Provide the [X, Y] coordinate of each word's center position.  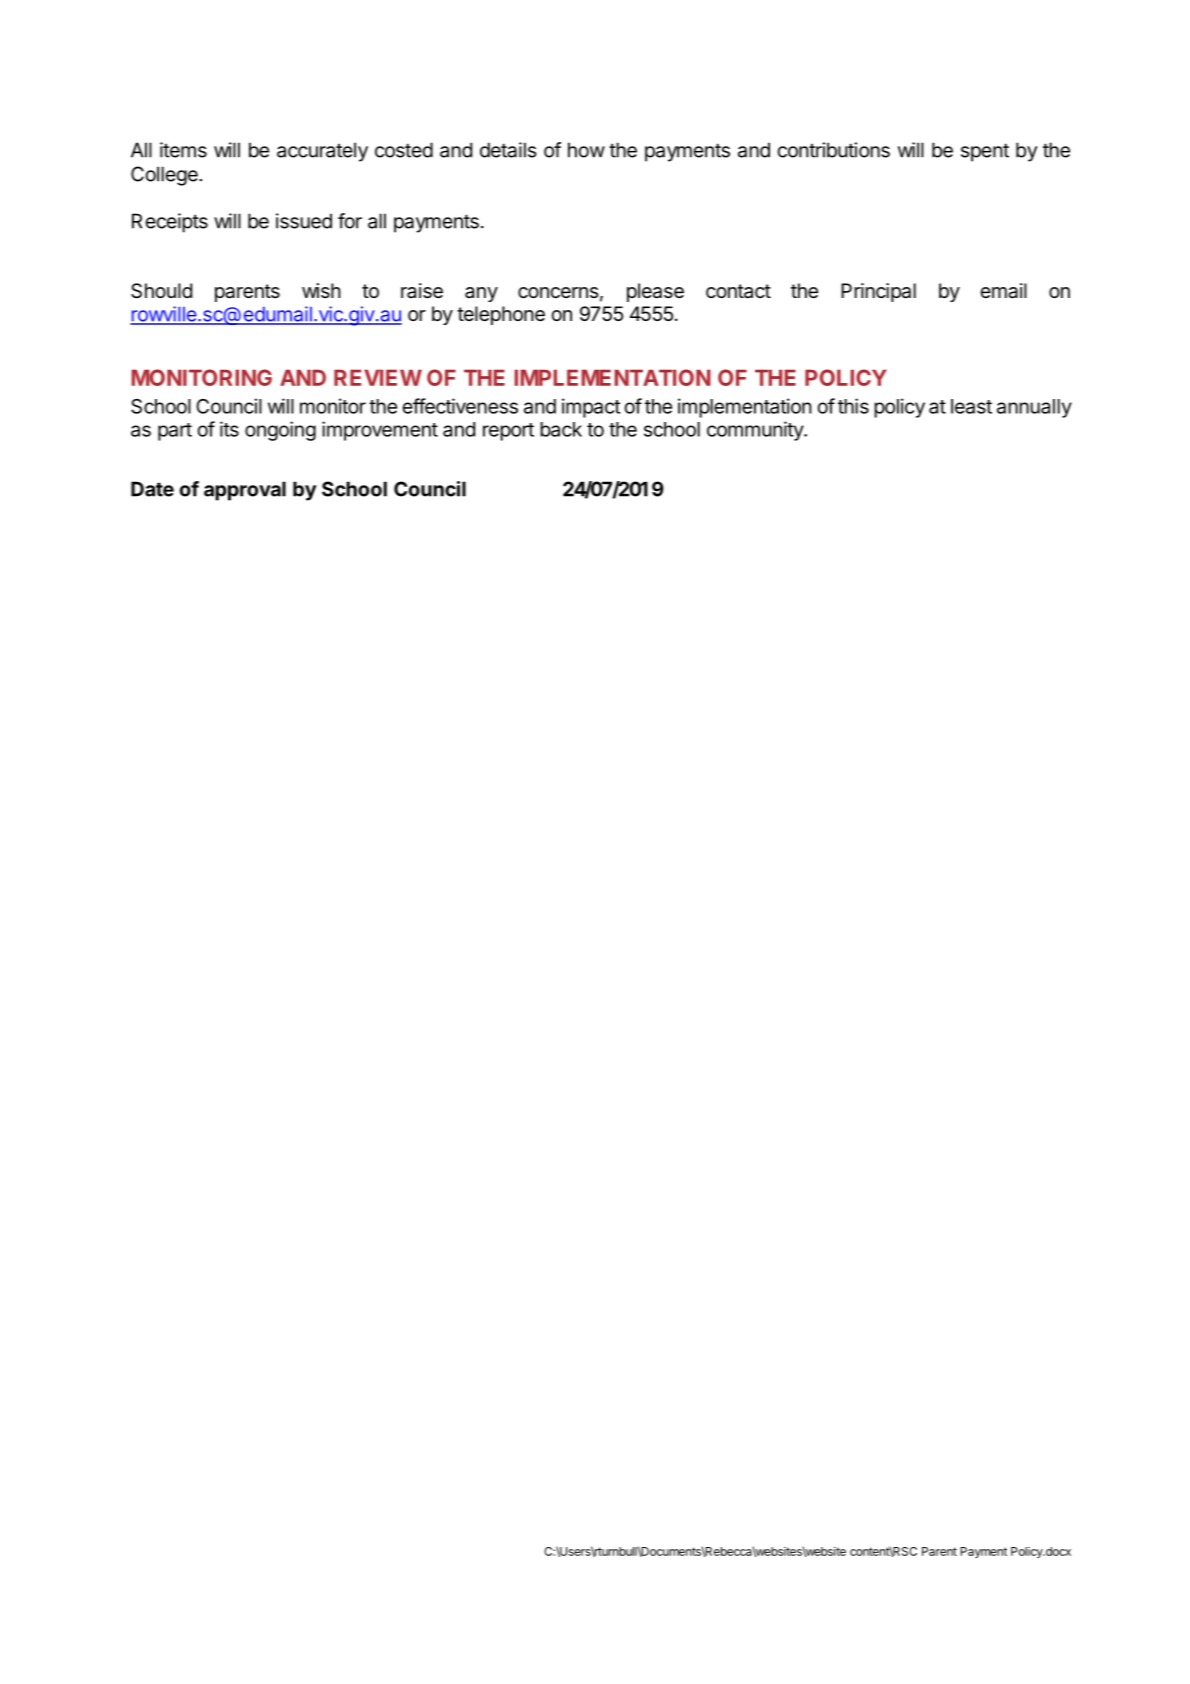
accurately [322, 152]
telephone [501, 315]
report [508, 432]
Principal [878, 292]
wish [321, 290]
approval [245, 491]
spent [985, 152]
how [586, 150]
